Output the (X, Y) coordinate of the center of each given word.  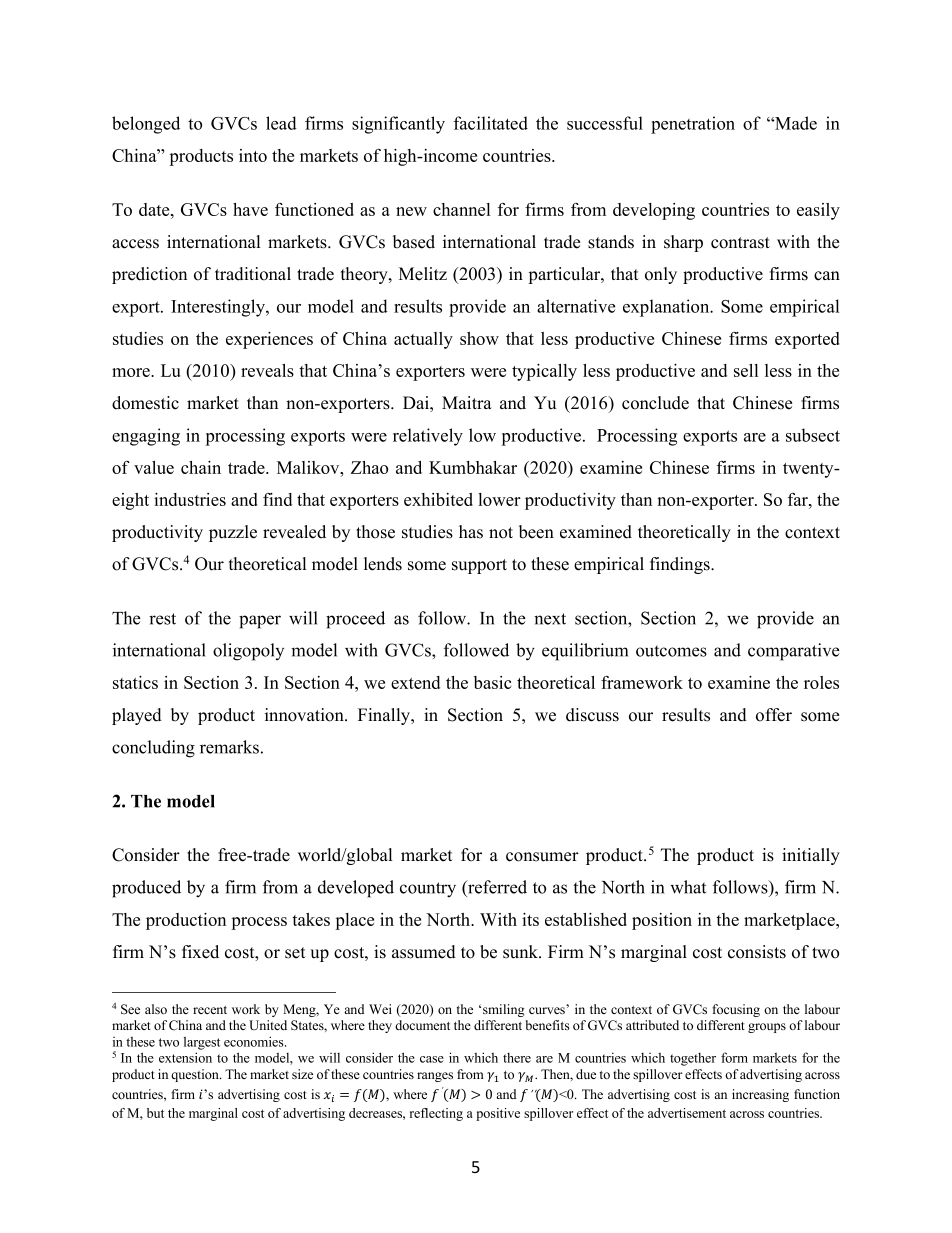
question (196, 1075)
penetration (693, 125)
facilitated (491, 123)
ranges (435, 1077)
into (253, 155)
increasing (760, 1095)
